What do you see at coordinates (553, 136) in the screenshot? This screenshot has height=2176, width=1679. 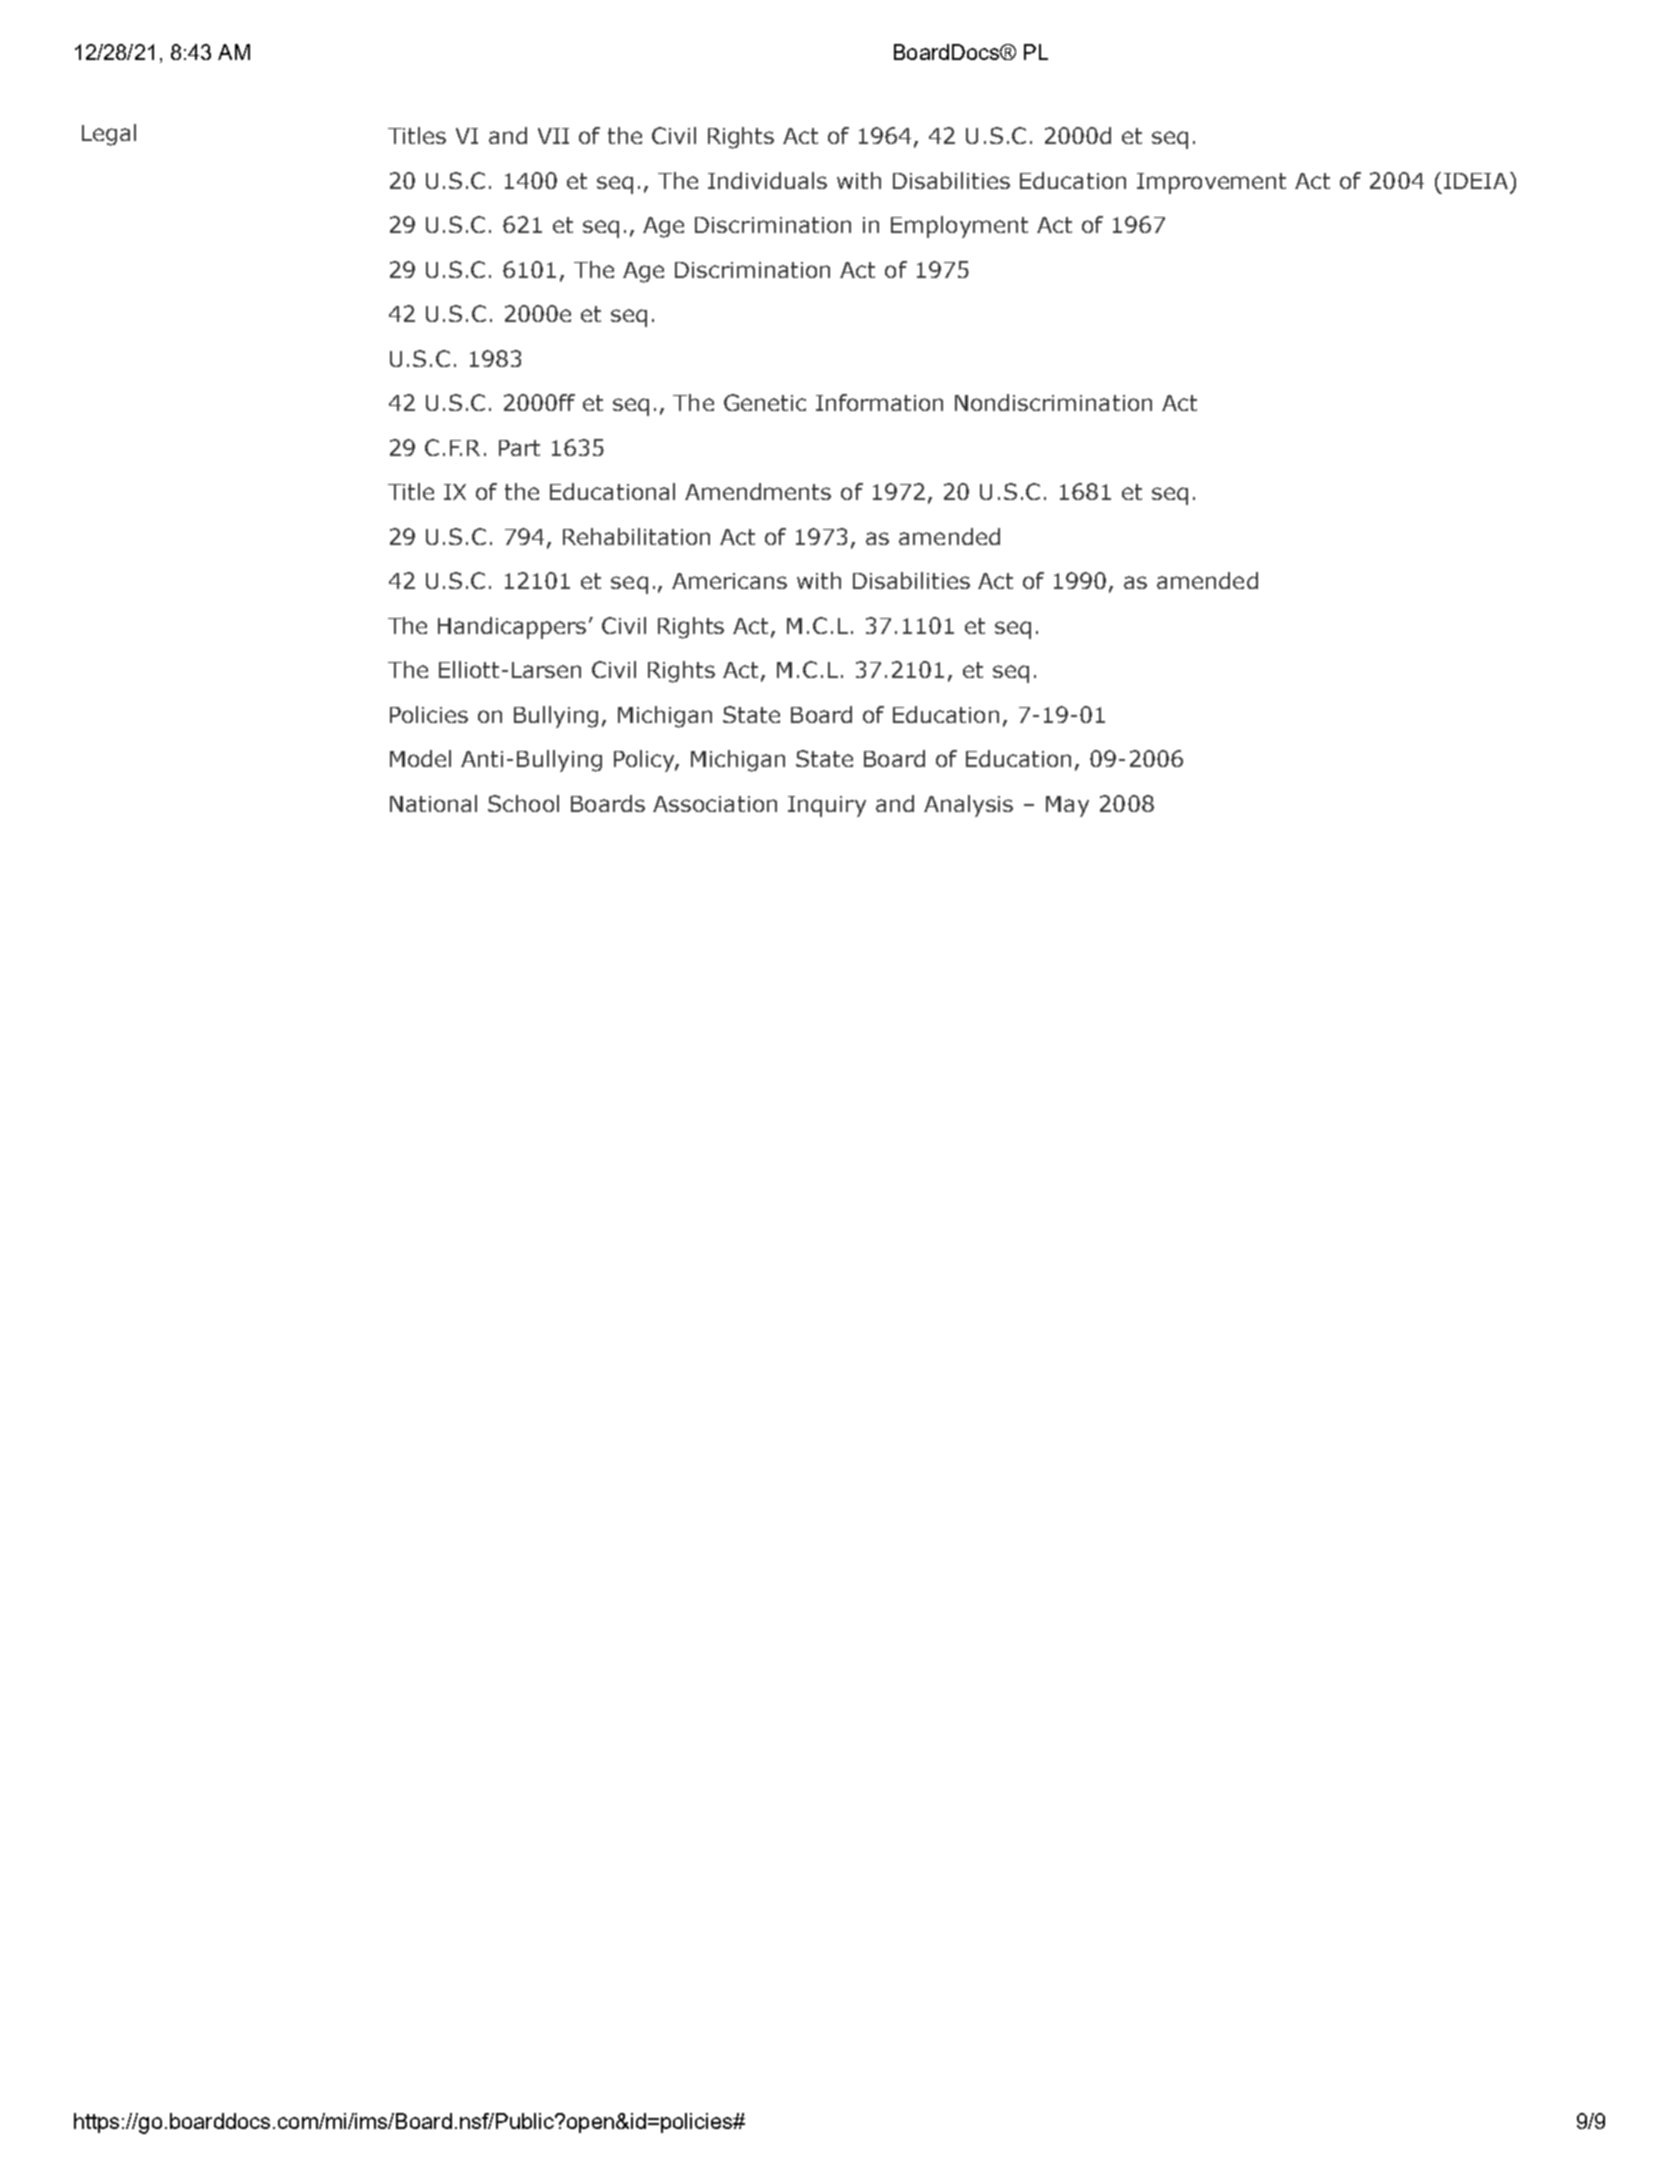 I see `VII` at bounding box center [553, 136].
